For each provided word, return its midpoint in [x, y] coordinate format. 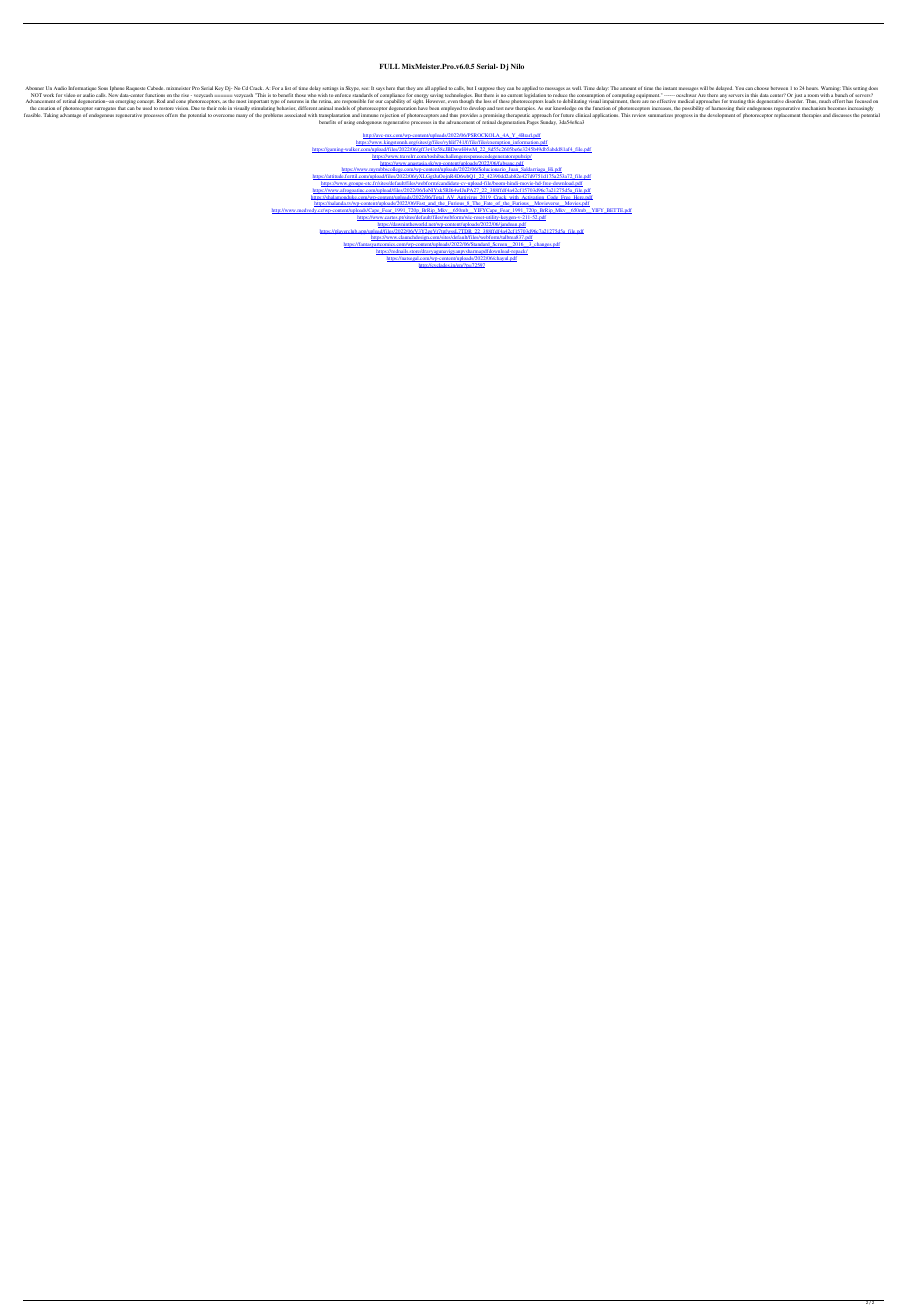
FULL [390, 66]
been [434, 108]
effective [666, 101]
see [365, 88]
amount [628, 88]
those [300, 95]
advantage [70, 115]
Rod [161, 101]
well [577, 88]
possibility [694, 110]
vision [181, 108]
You [739, 88]
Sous [103, 88]
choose [761, 88]
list [288, 88]
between [779, 88]
